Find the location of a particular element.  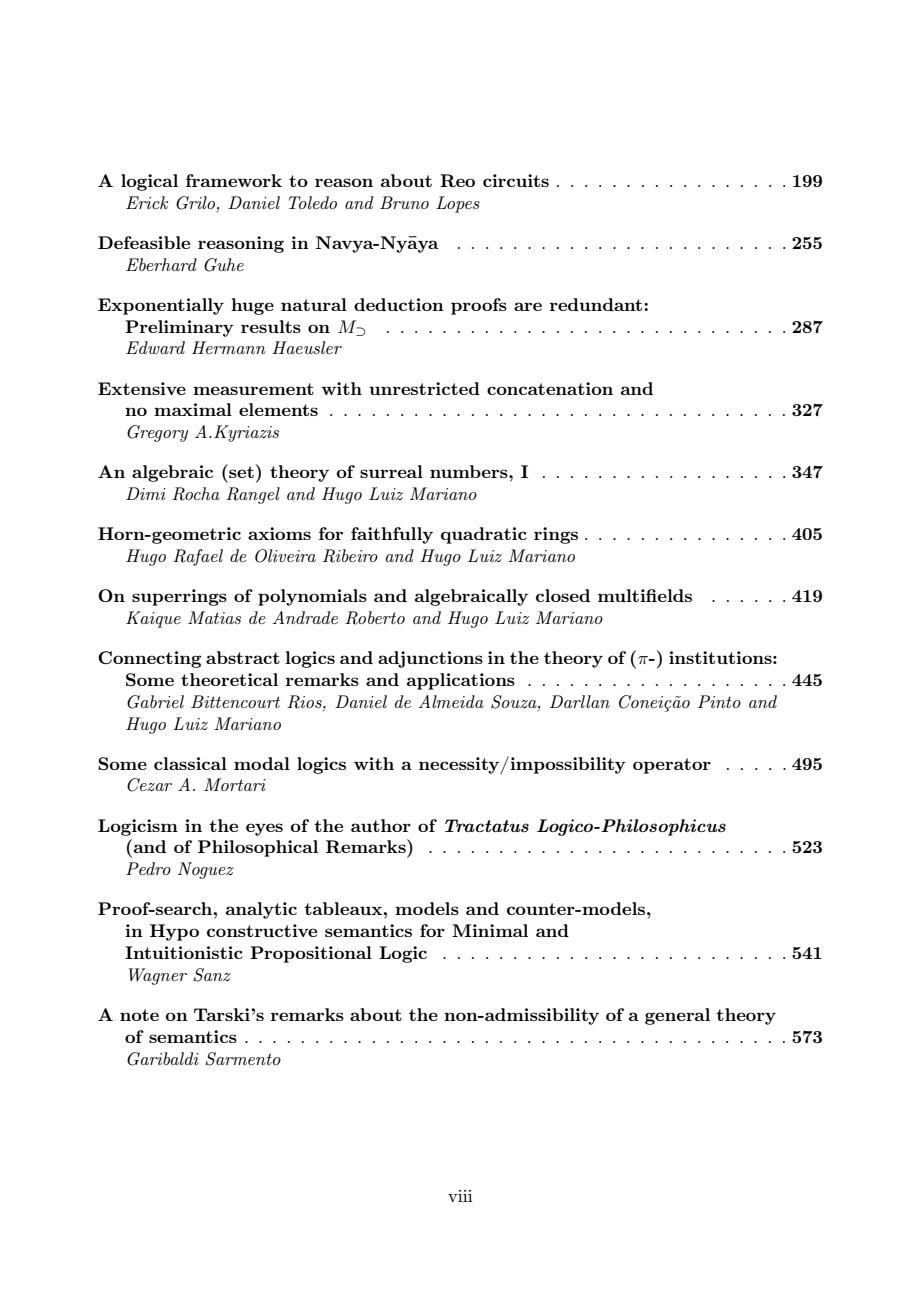

concatenation is located at coordinates (550, 388).
